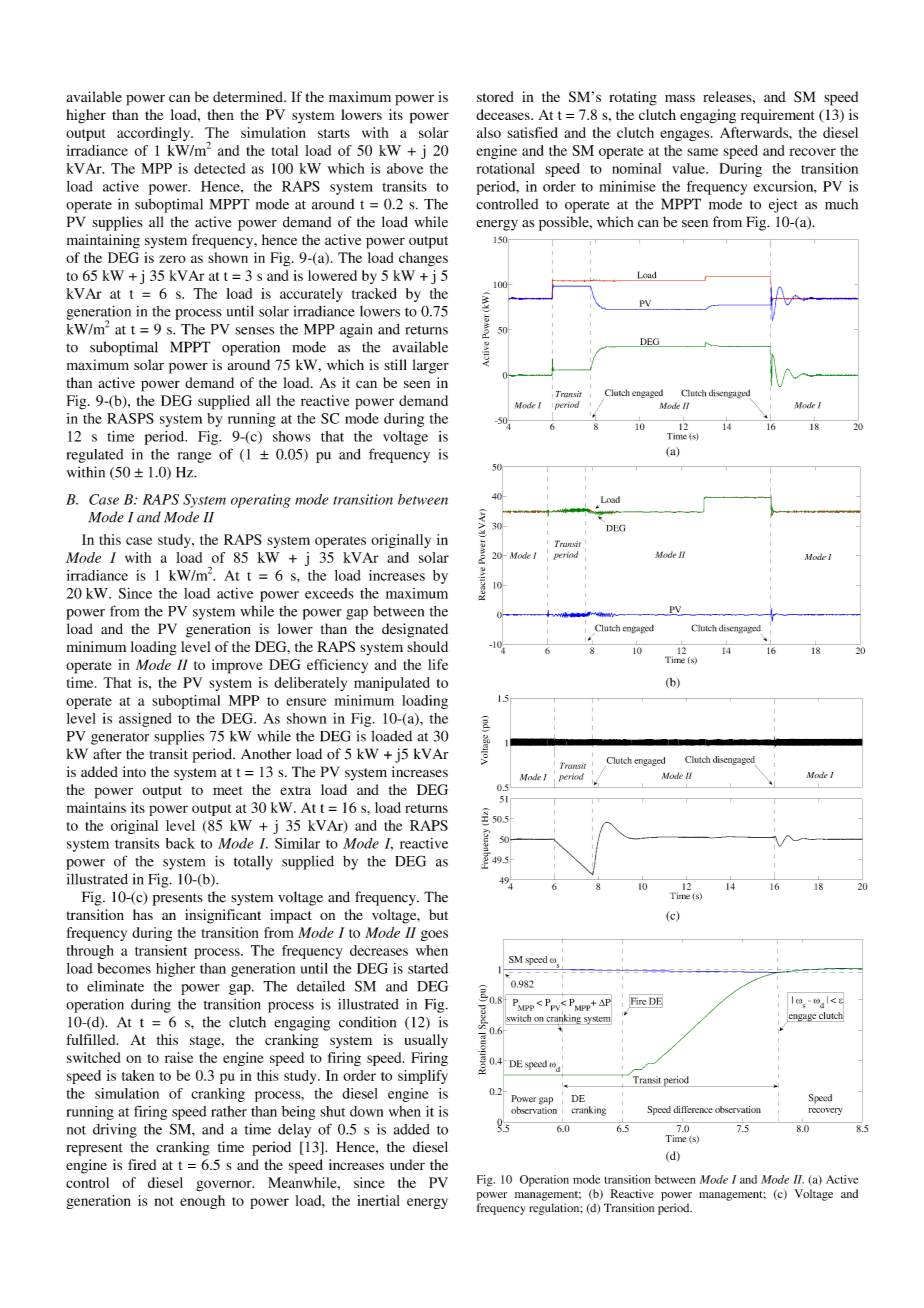 The image size is (924, 1308). Describe the element at coordinates (202, 1202) in the screenshot. I see `enough` at that location.
